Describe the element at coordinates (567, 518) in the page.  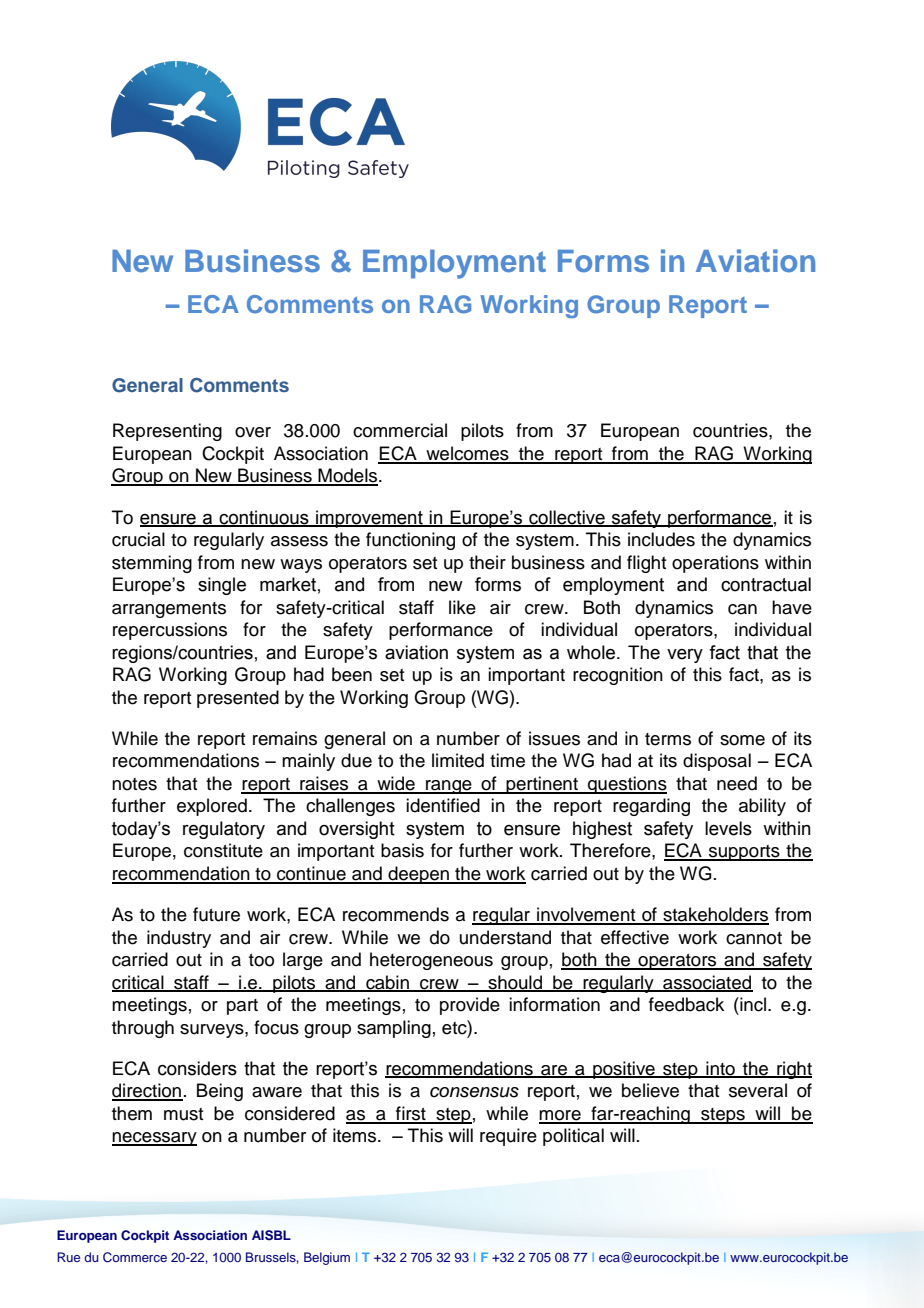
I see `collective` at that location.
